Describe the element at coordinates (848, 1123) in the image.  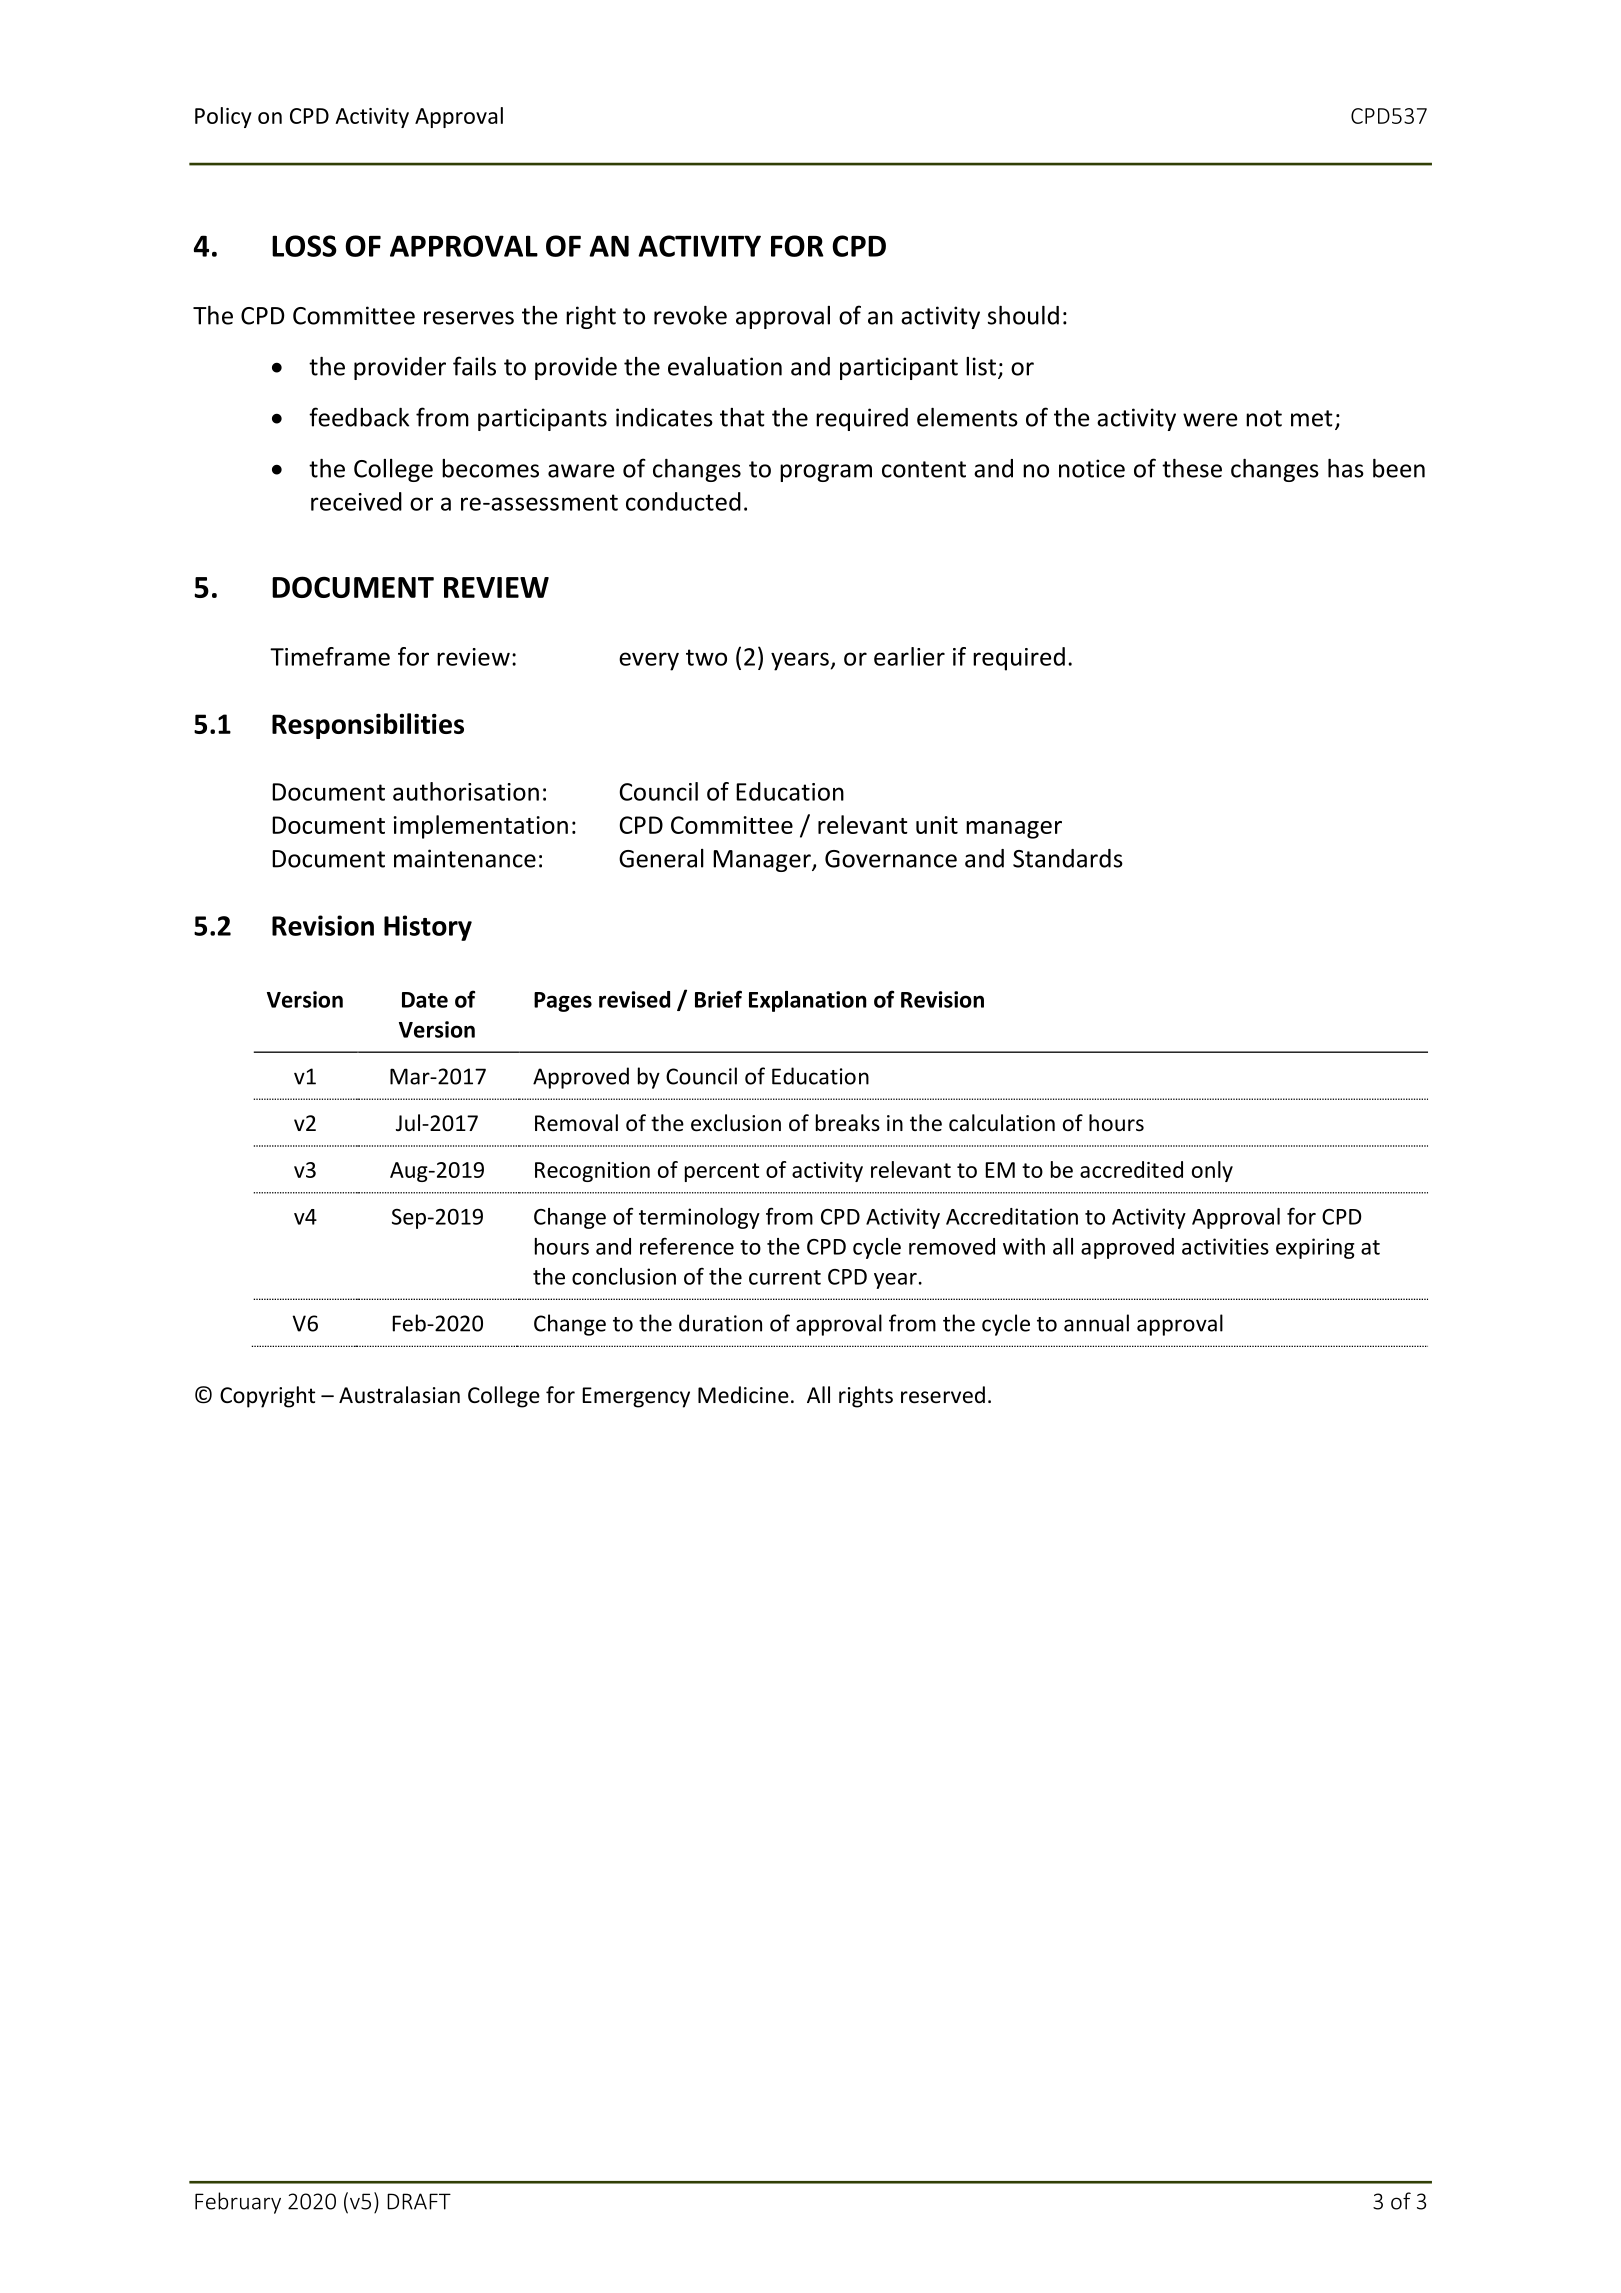
I see `breaks` at that location.
